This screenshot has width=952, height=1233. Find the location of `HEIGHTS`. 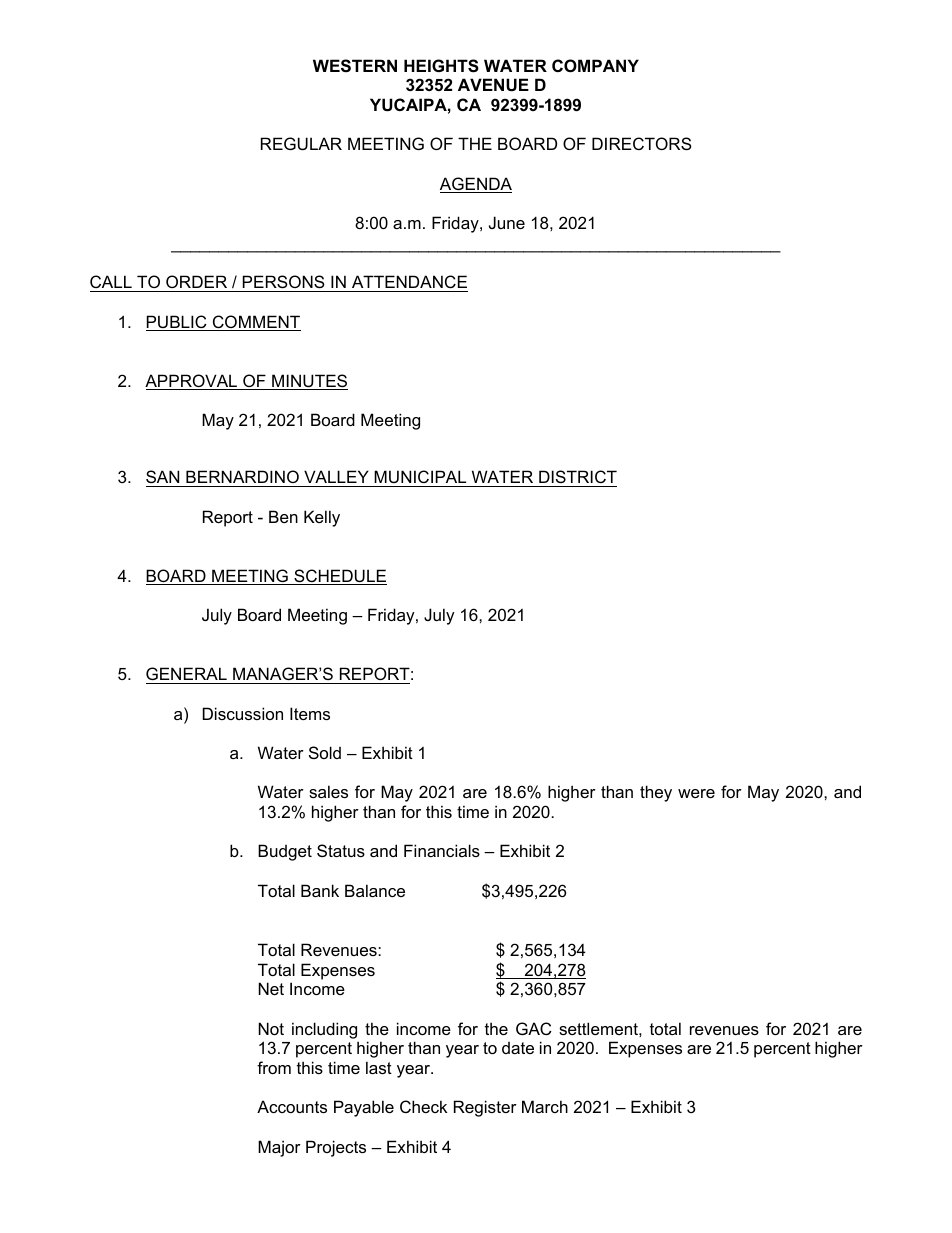

HEIGHTS is located at coordinates (441, 66).
